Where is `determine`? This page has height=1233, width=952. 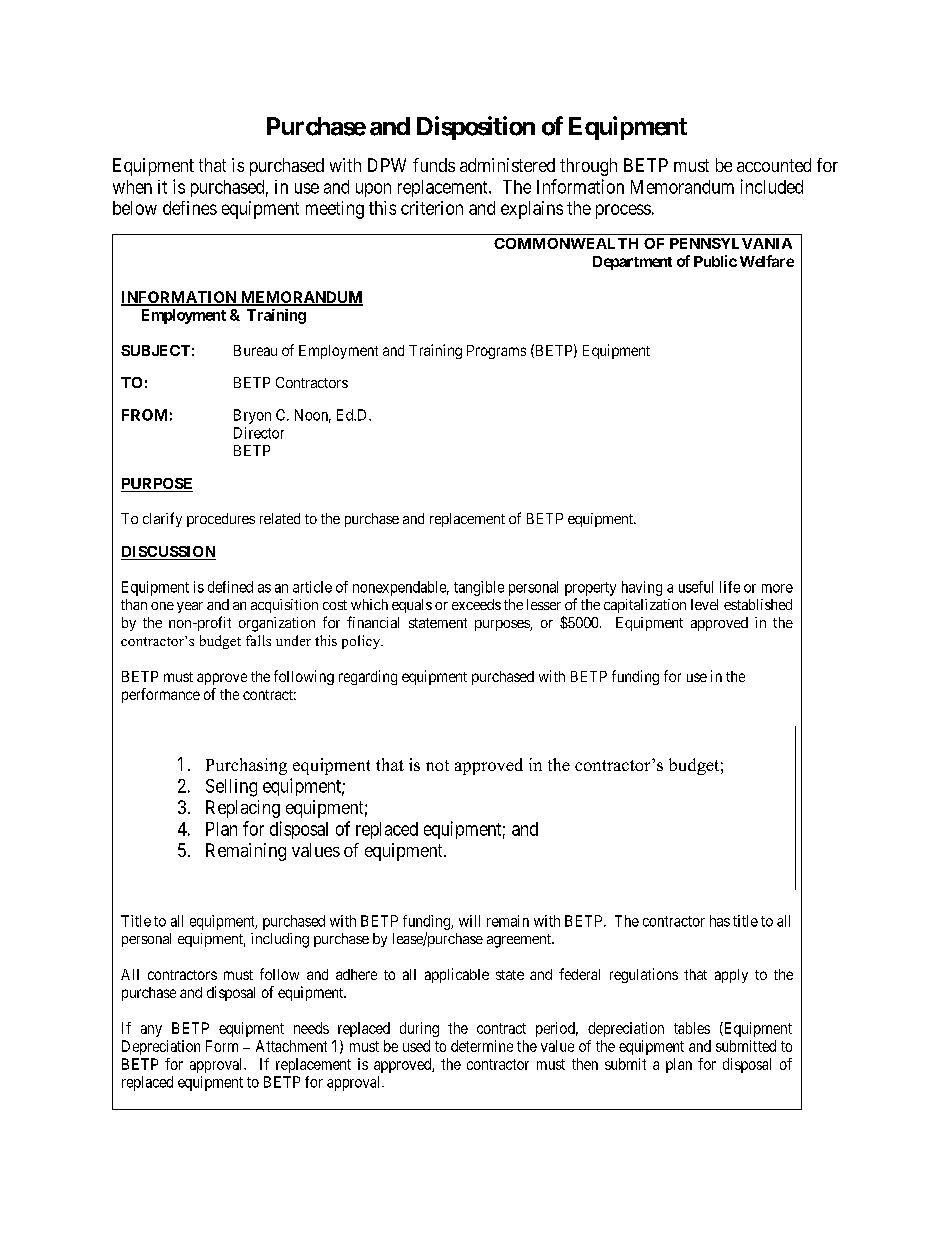 determine is located at coordinates (482, 1046).
